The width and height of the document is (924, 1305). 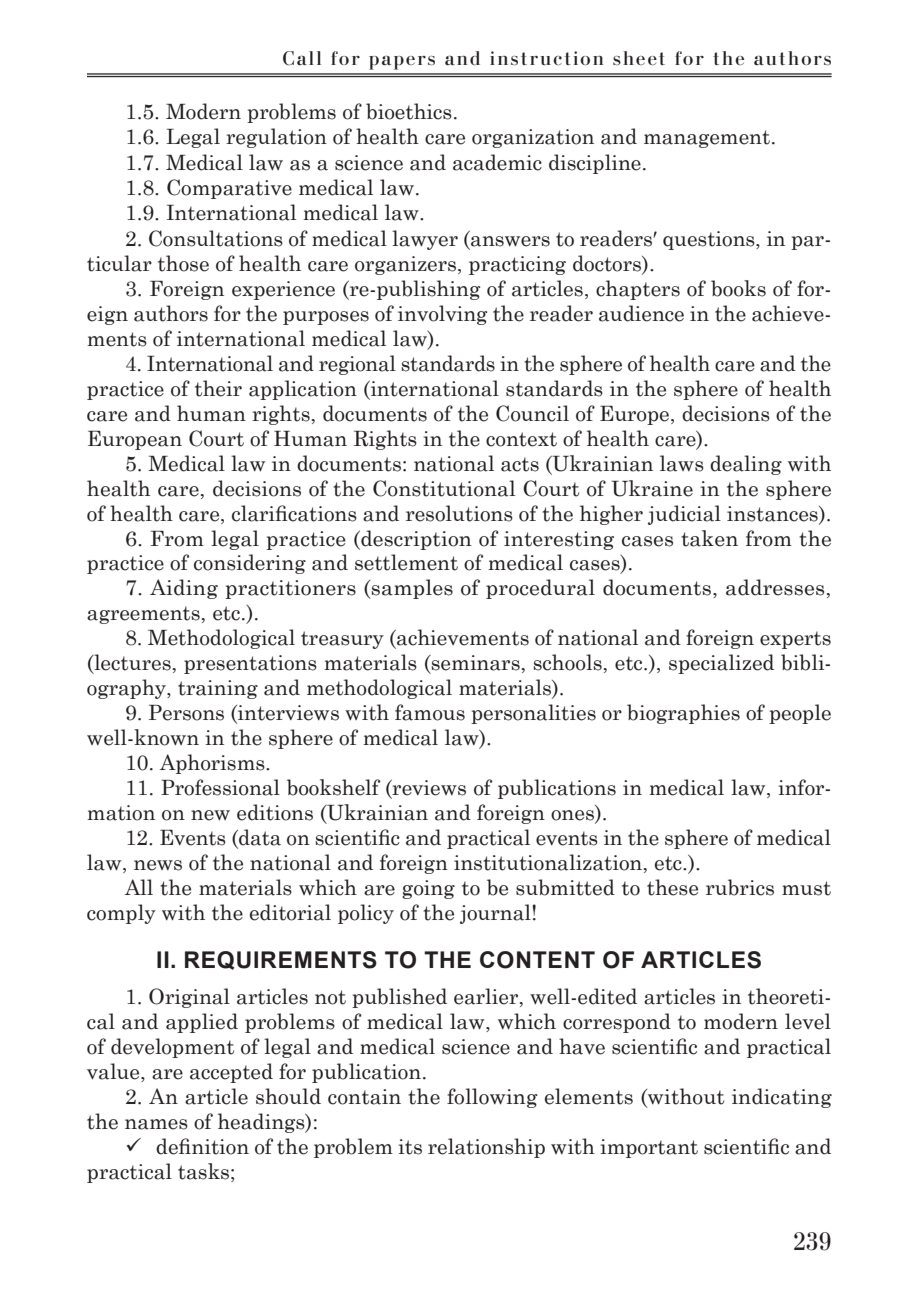 What do you see at coordinates (683, 714) in the document?
I see `biographies` at bounding box center [683, 714].
